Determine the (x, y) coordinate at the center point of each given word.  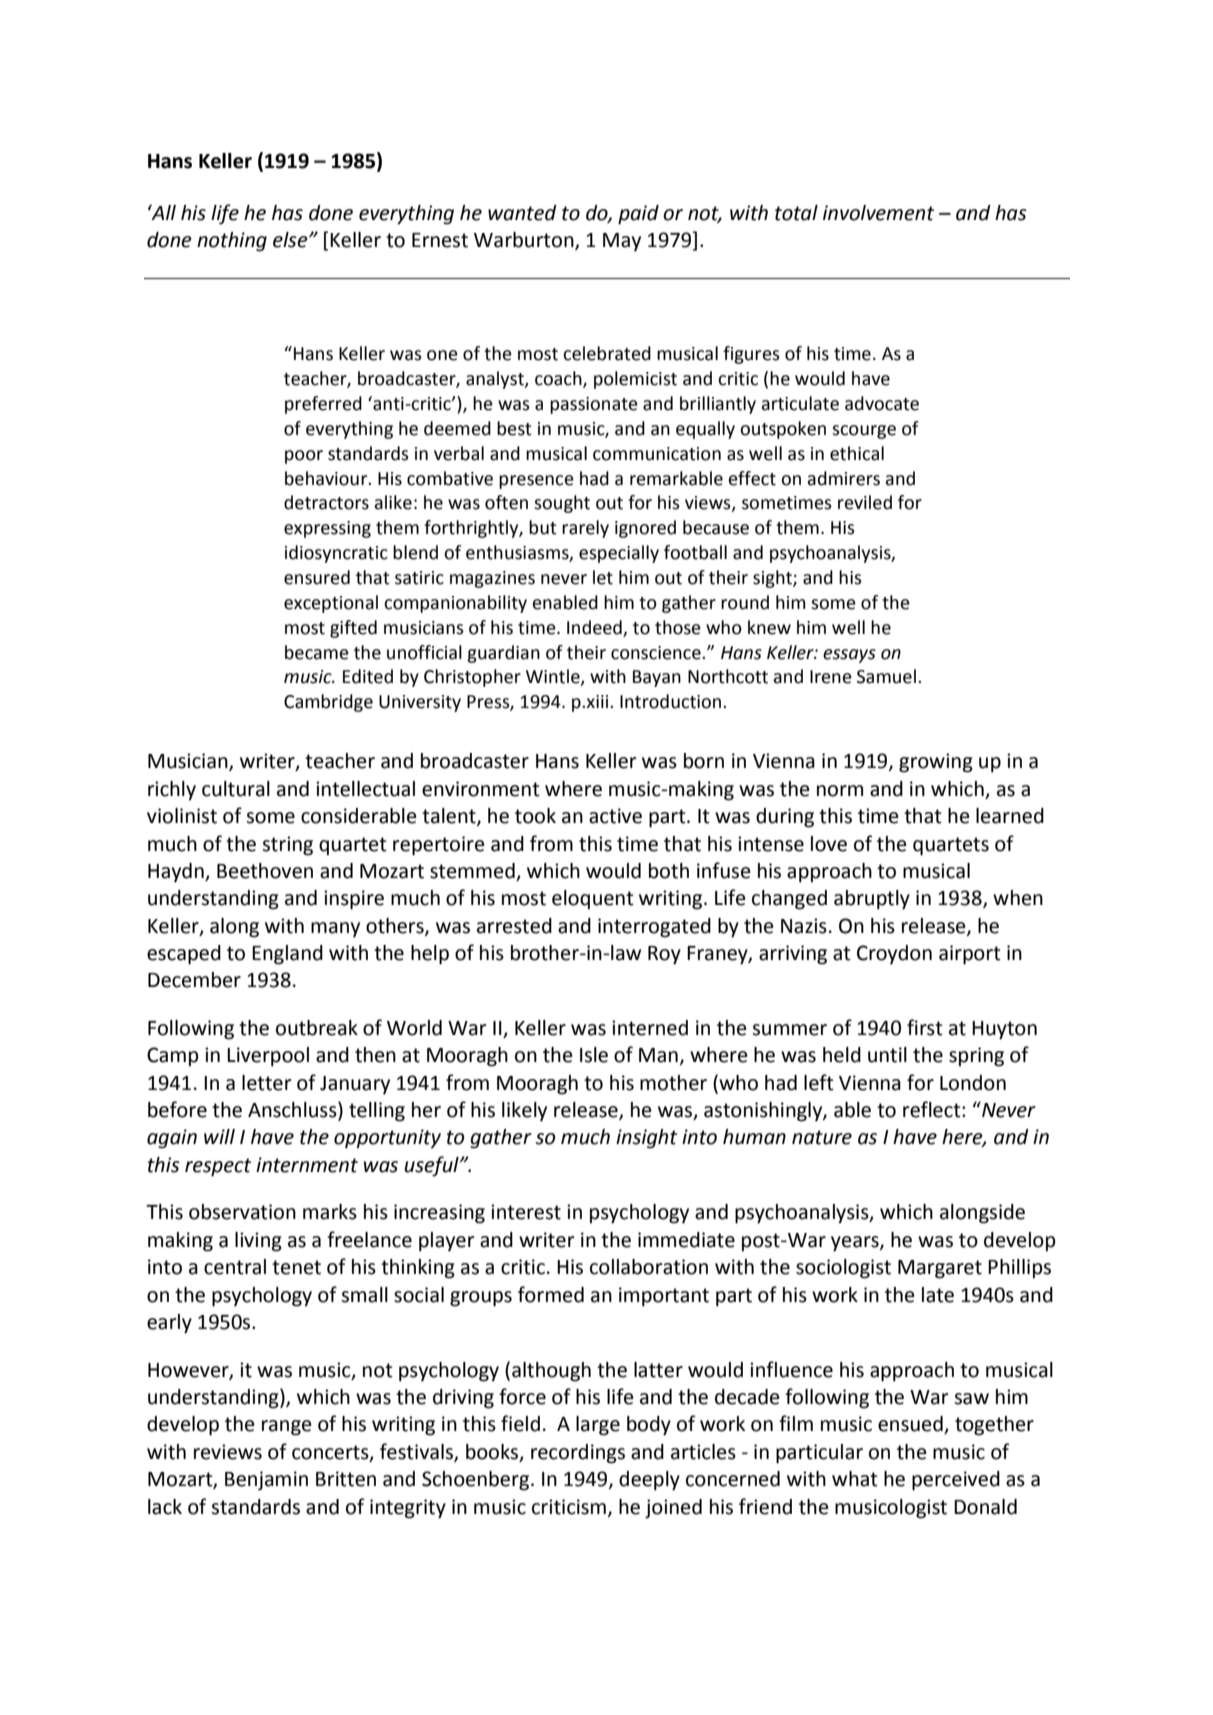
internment (307, 1165)
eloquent (593, 899)
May (622, 242)
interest (526, 1212)
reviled (865, 502)
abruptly (872, 900)
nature (822, 1137)
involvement (878, 213)
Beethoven (265, 871)
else (291, 240)
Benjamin (266, 1481)
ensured (317, 577)
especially (619, 554)
